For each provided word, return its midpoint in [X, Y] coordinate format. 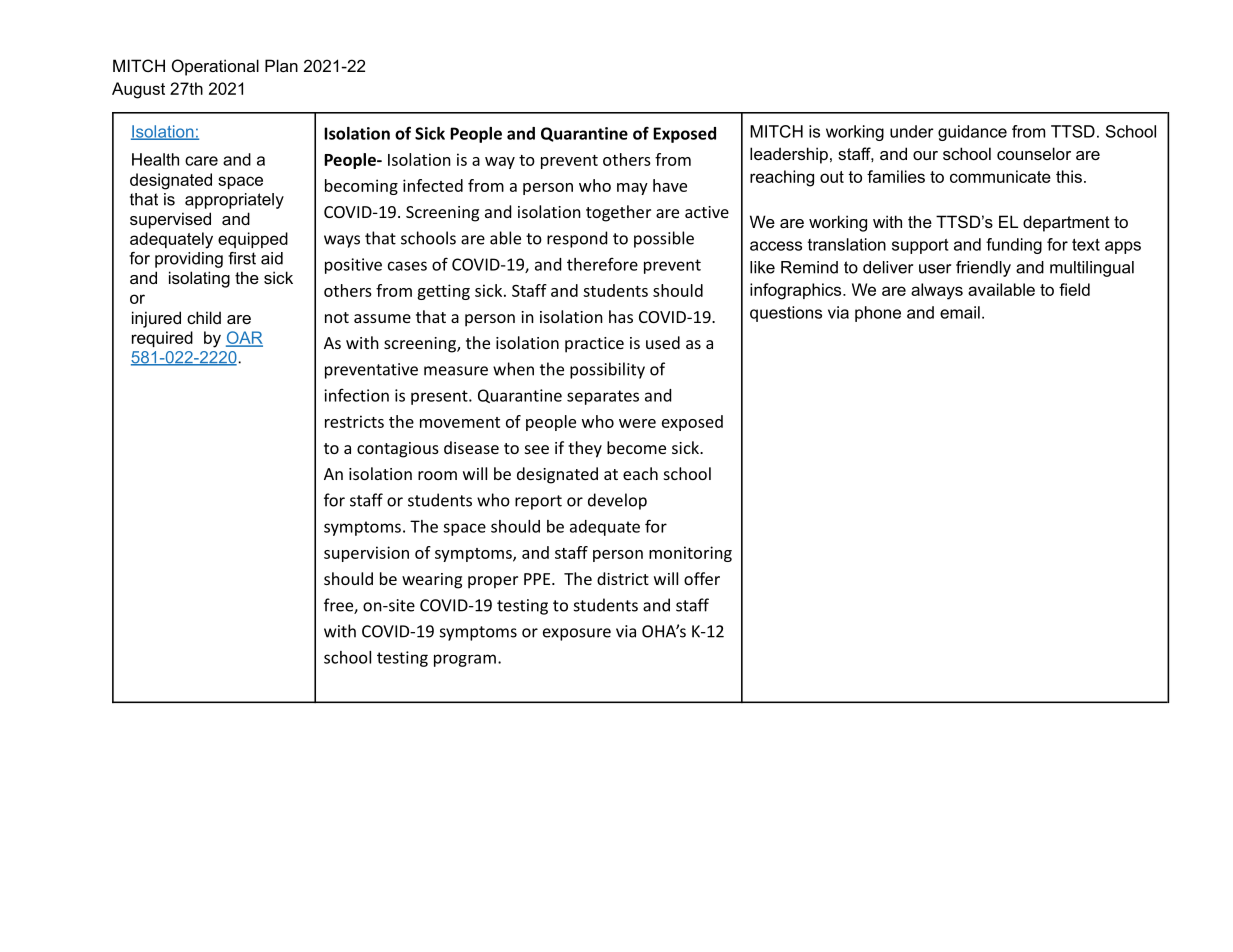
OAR [244, 338]
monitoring [690, 554]
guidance [972, 133]
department [1066, 223]
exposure [577, 634]
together [618, 213]
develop [617, 501]
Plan [281, 65]
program [465, 660]
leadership [789, 155]
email [960, 312]
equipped [253, 240]
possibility [607, 370]
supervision [366, 554]
